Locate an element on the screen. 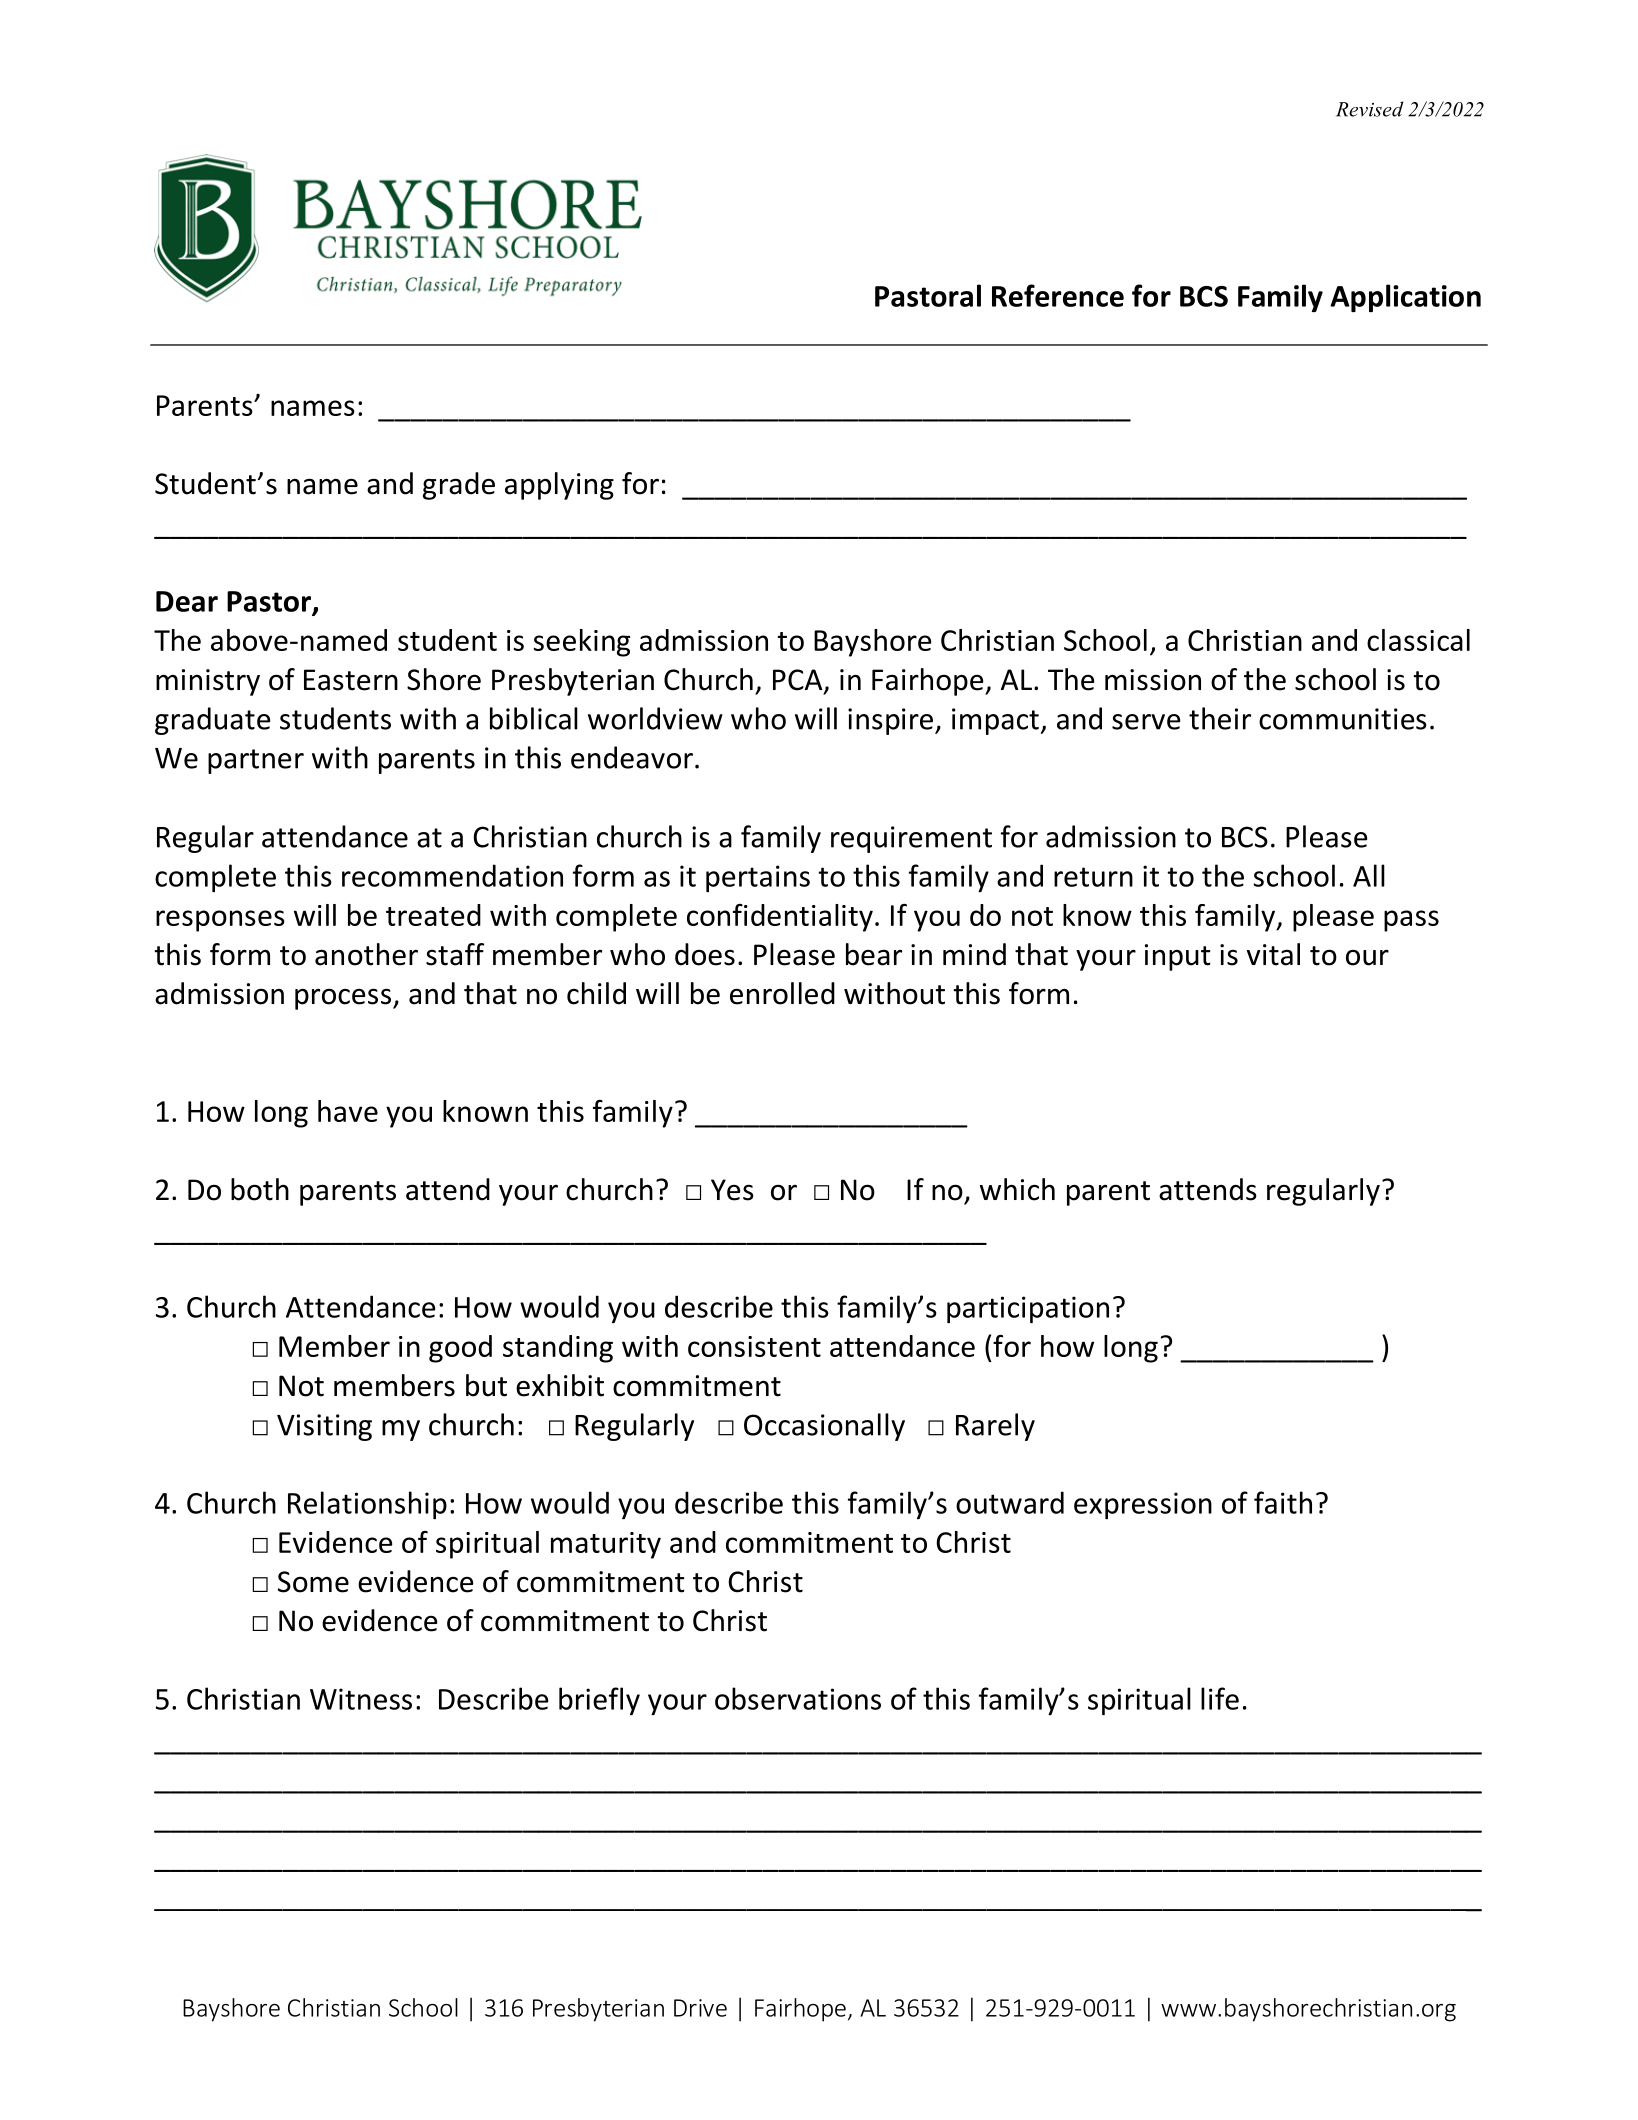 The width and height of the screenshot is (1638, 2120). pertains is located at coordinates (758, 878).
